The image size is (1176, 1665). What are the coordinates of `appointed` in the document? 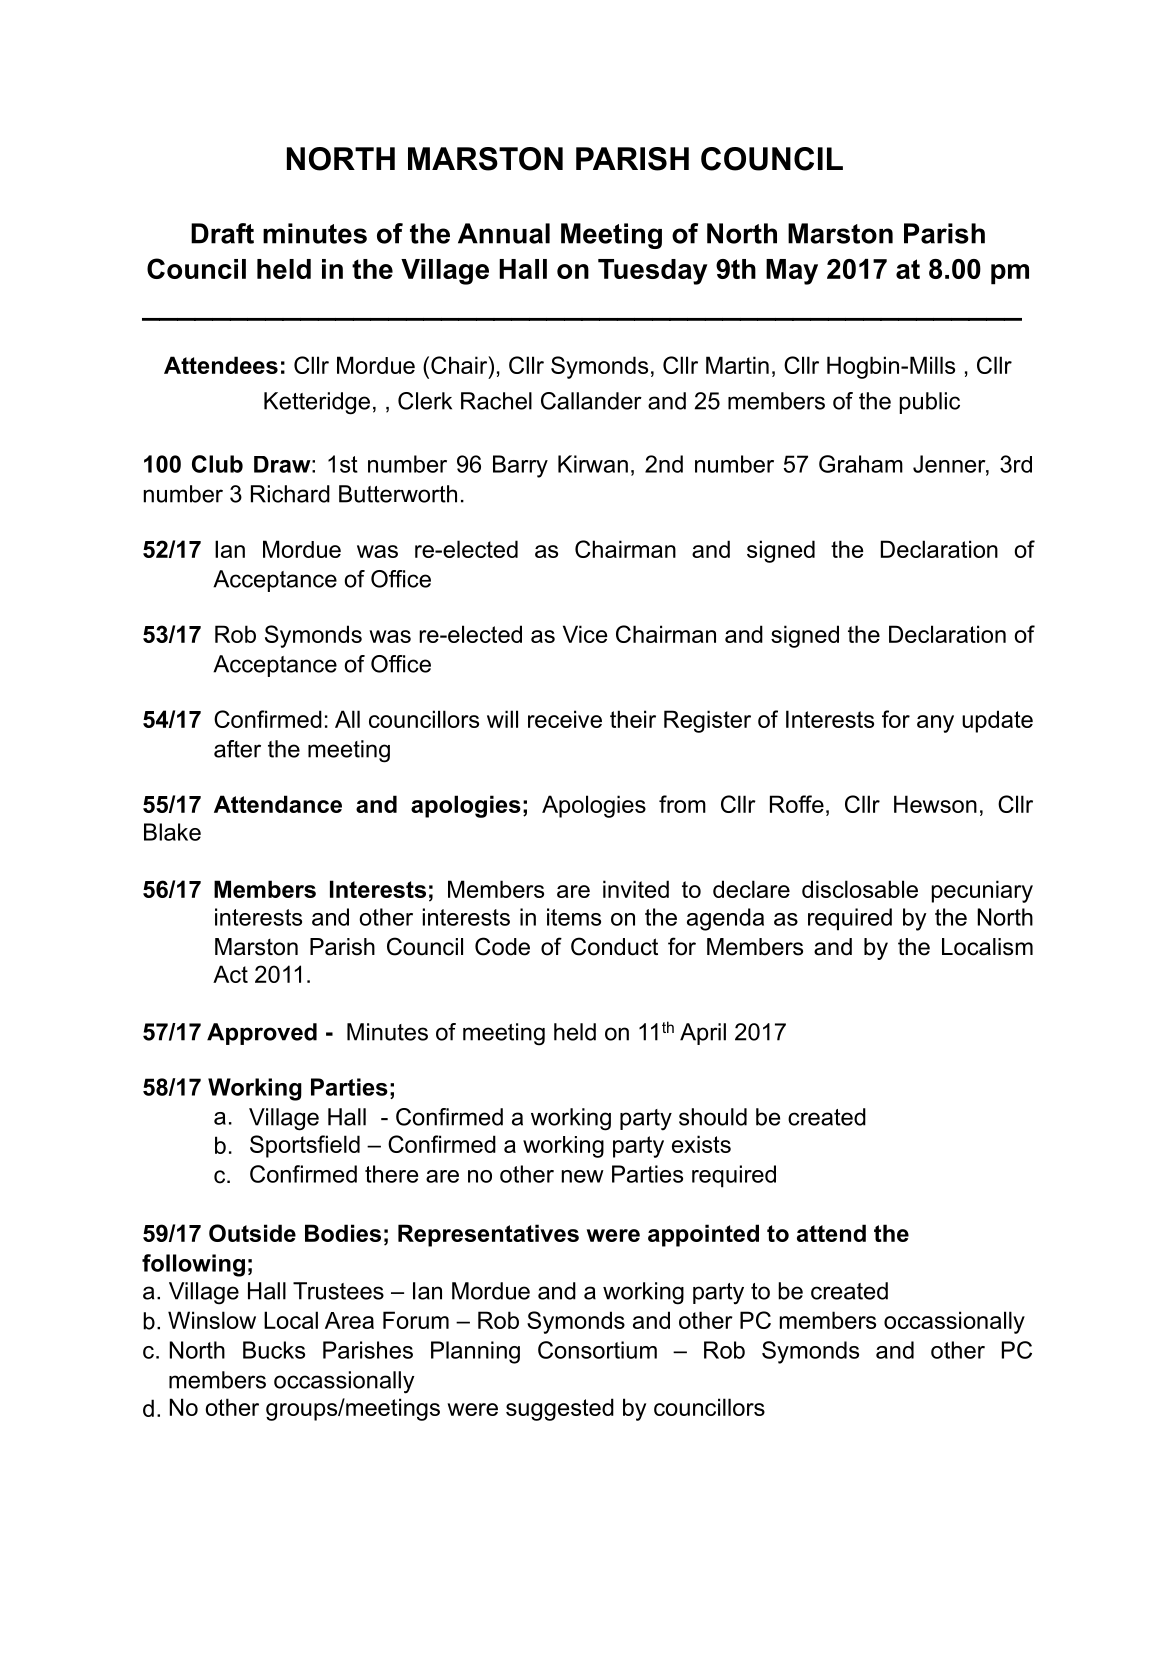 It's located at (703, 1235).
